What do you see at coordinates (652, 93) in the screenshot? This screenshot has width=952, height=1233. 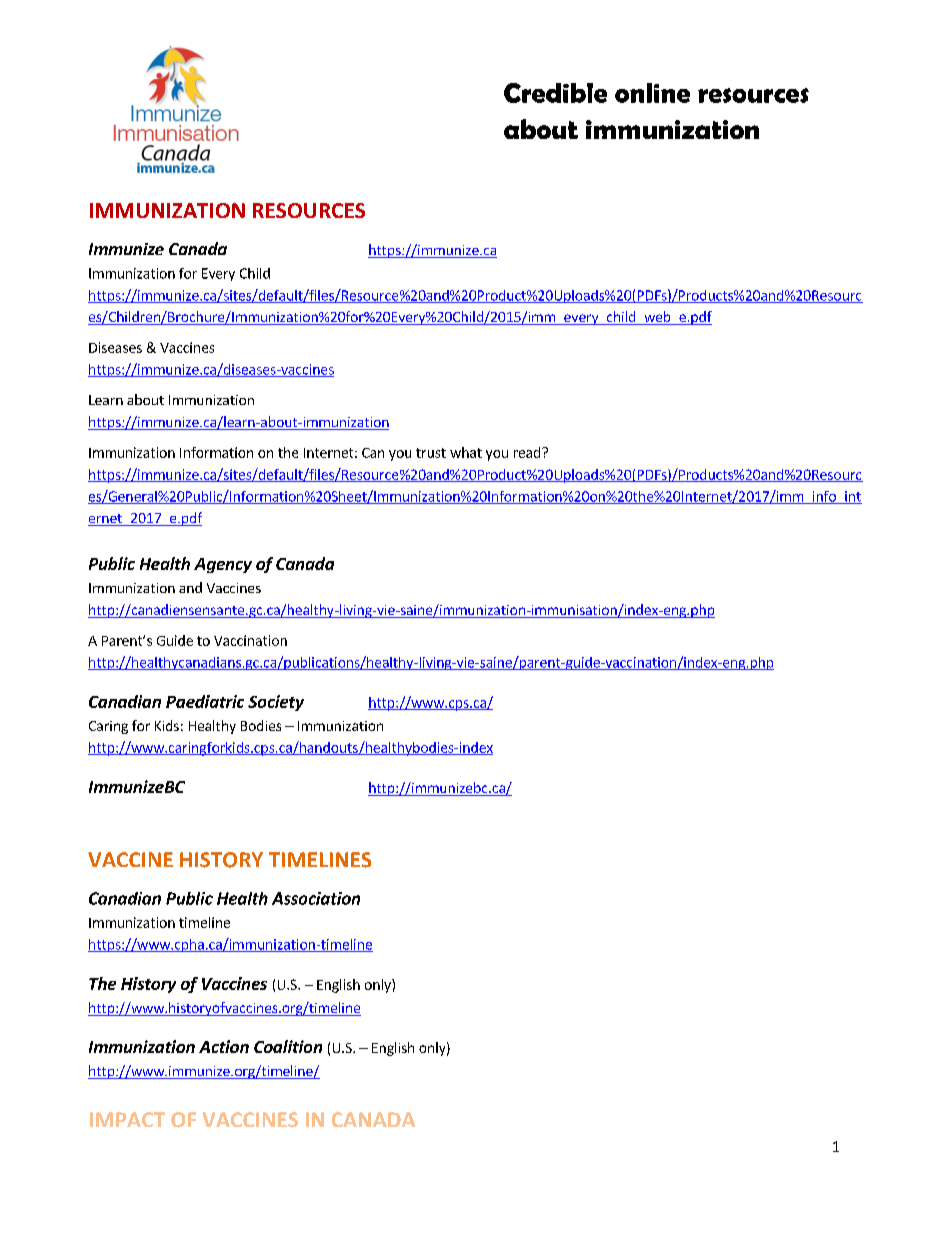 I see `online` at bounding box center [652, 93].
